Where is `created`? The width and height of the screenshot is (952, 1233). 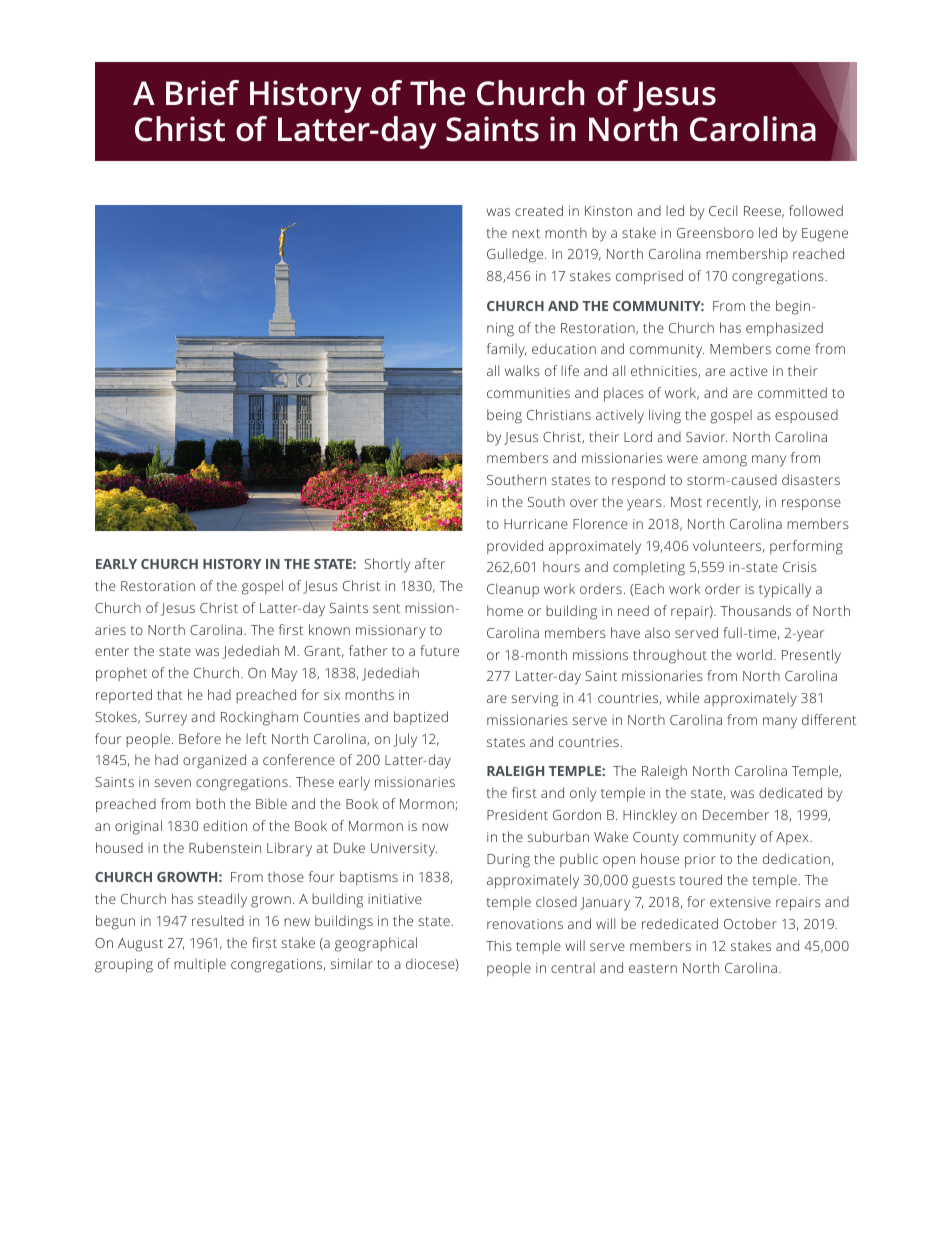
created is located at coordinates (539, 210).
